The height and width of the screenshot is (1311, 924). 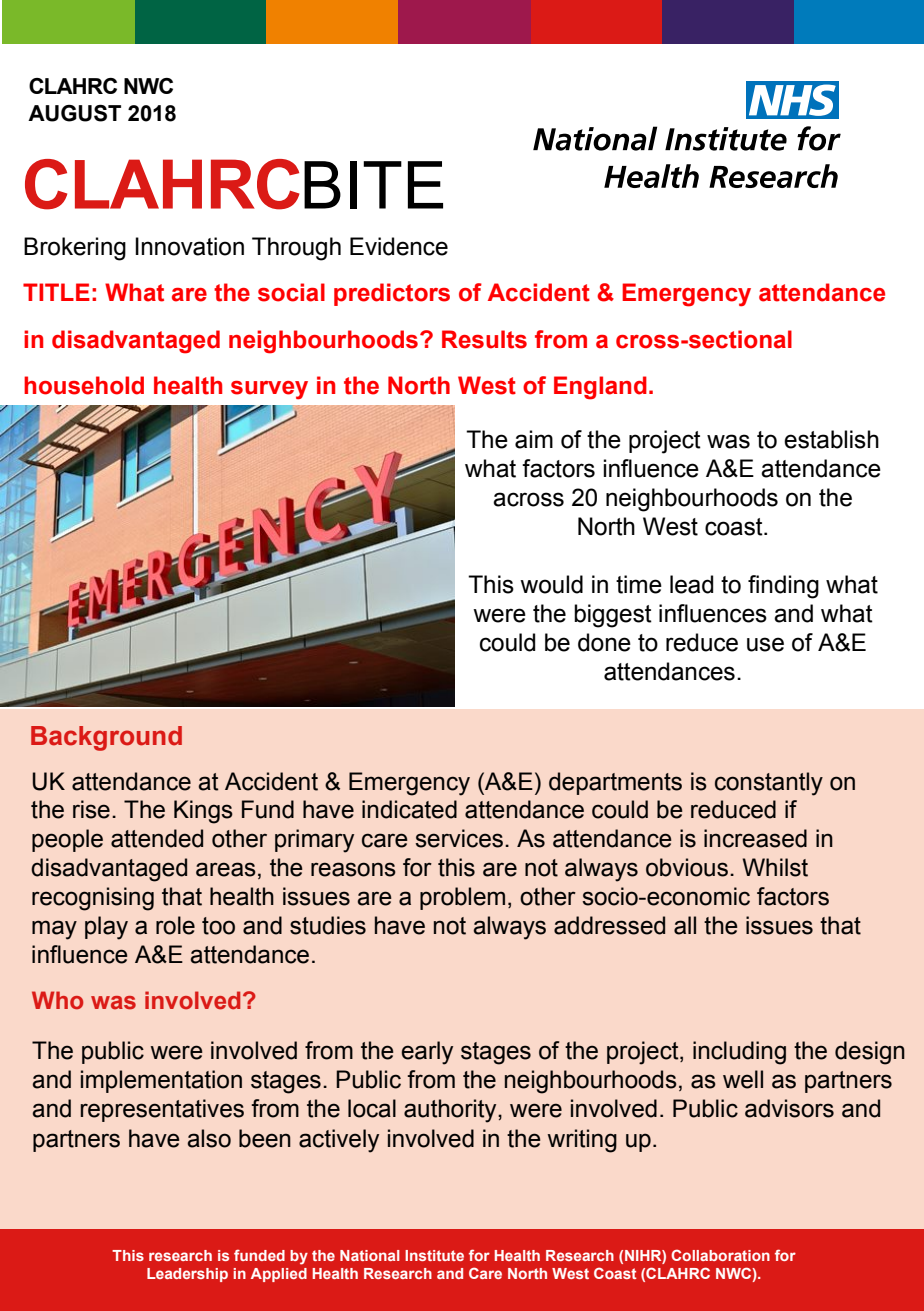 What do you see at coordinates (685, 925) in the screenshot?
I see `all` at bounding box center [685, 925].
